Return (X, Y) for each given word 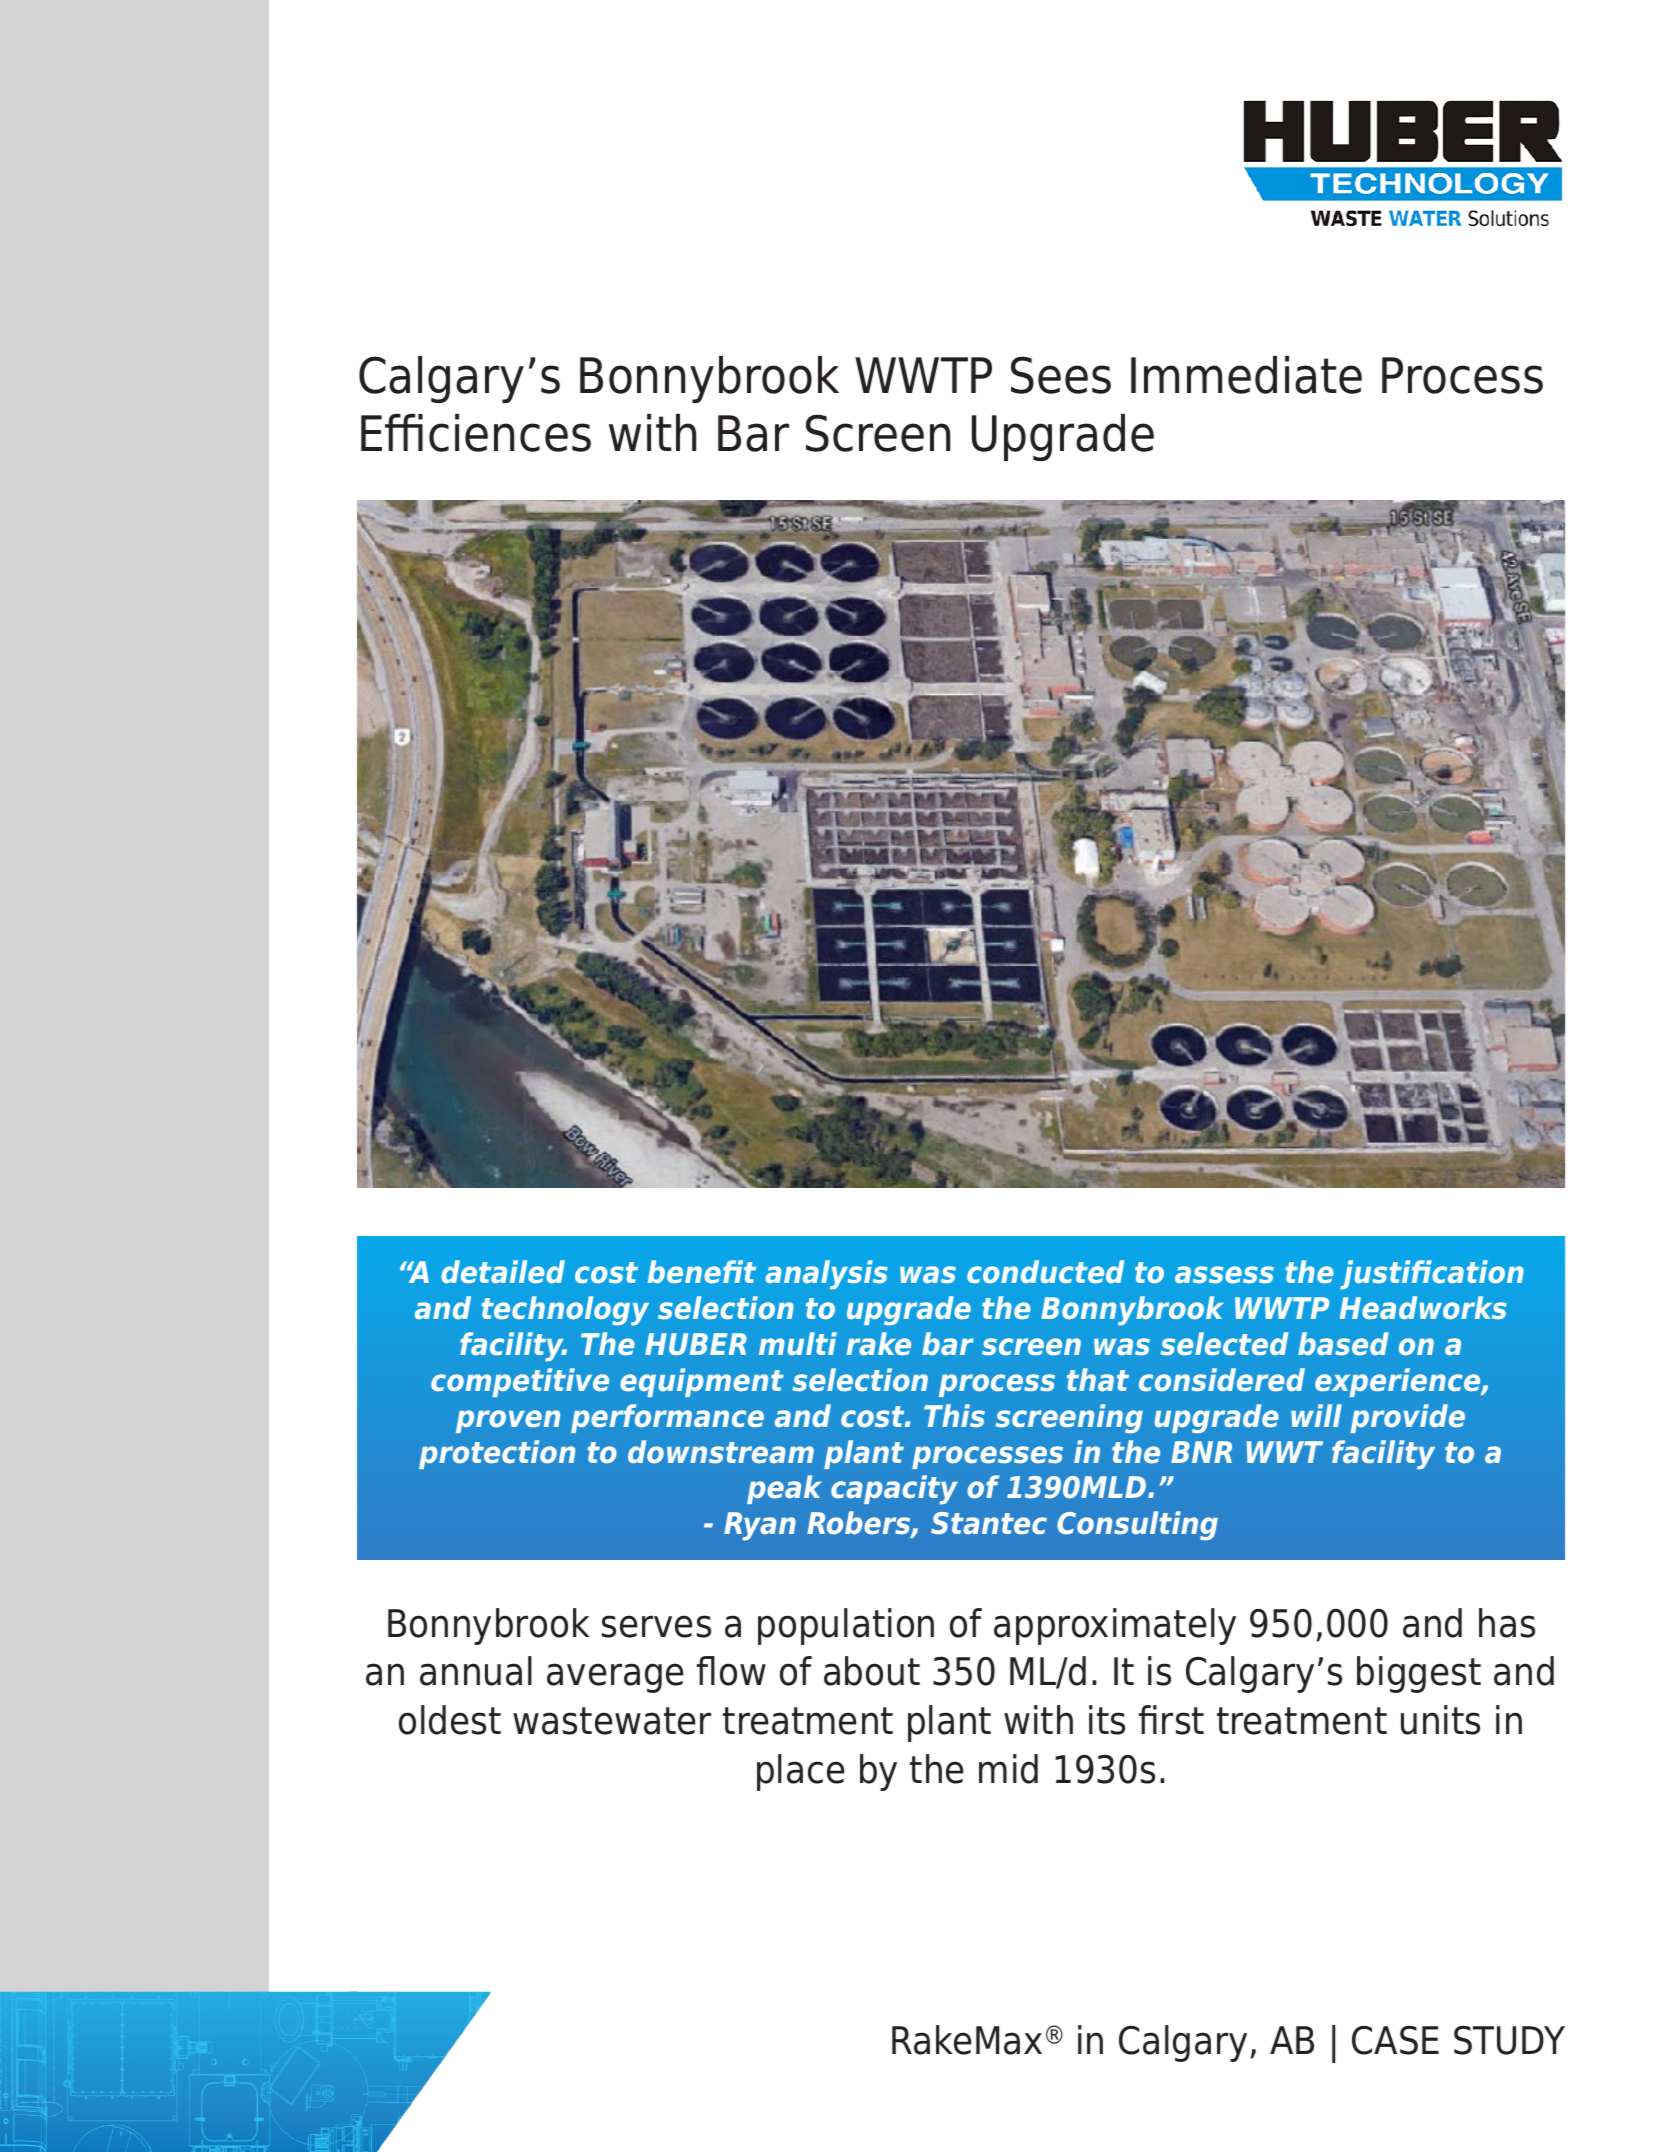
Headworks (1423, 1308)
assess (1224, 1275)
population (846, 1626)
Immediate (1246, 375)
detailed (503, 1272)
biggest (1419, 1674)
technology (565, 1311)
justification (1432, 1275)
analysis (826, 1275)
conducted (1045, 1271)
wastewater (612, 1721)
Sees (1061, 375)
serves (656, 1626)
